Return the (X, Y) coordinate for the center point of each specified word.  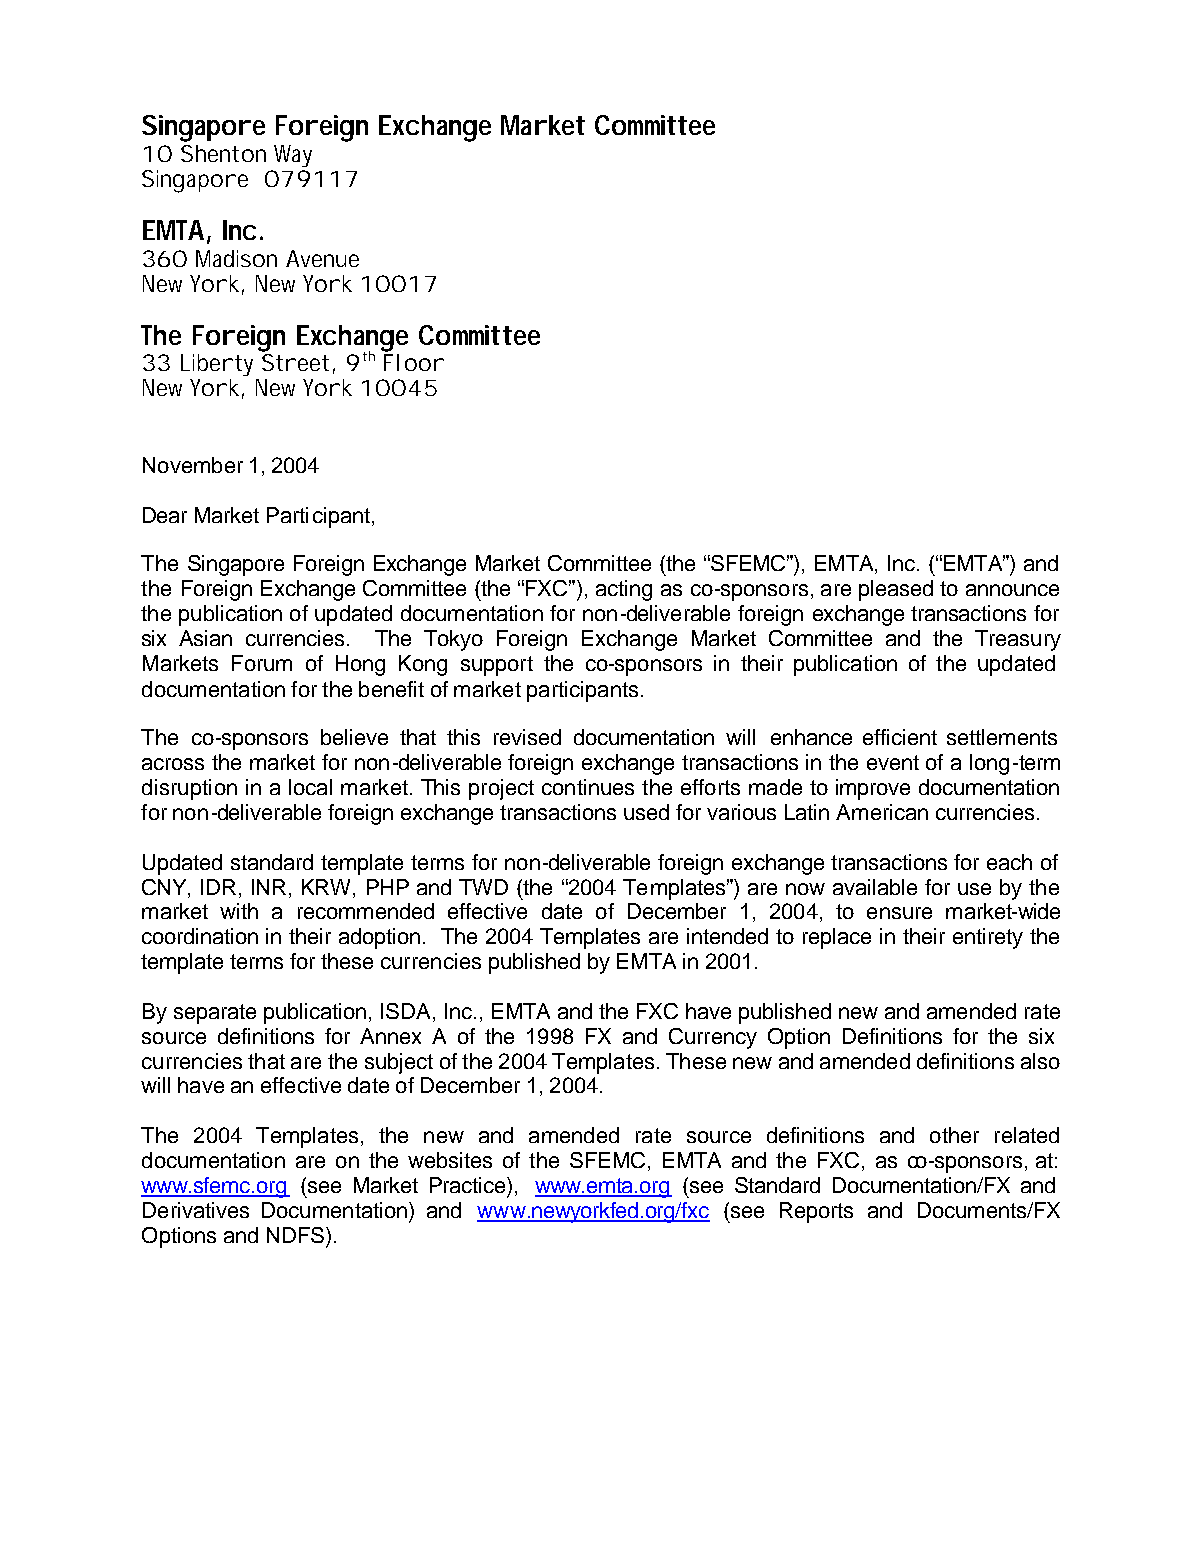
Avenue (322, 258)
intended (727, 936)
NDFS (295, 1235)
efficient (900, 737)
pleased (896, 590)
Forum (262, 663)
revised (527, 737)
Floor (414, 362)
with (239, 911)
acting (624, 590)
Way (293, 156)
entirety (988, 938)
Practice (469, 1185)
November (193, 465)
